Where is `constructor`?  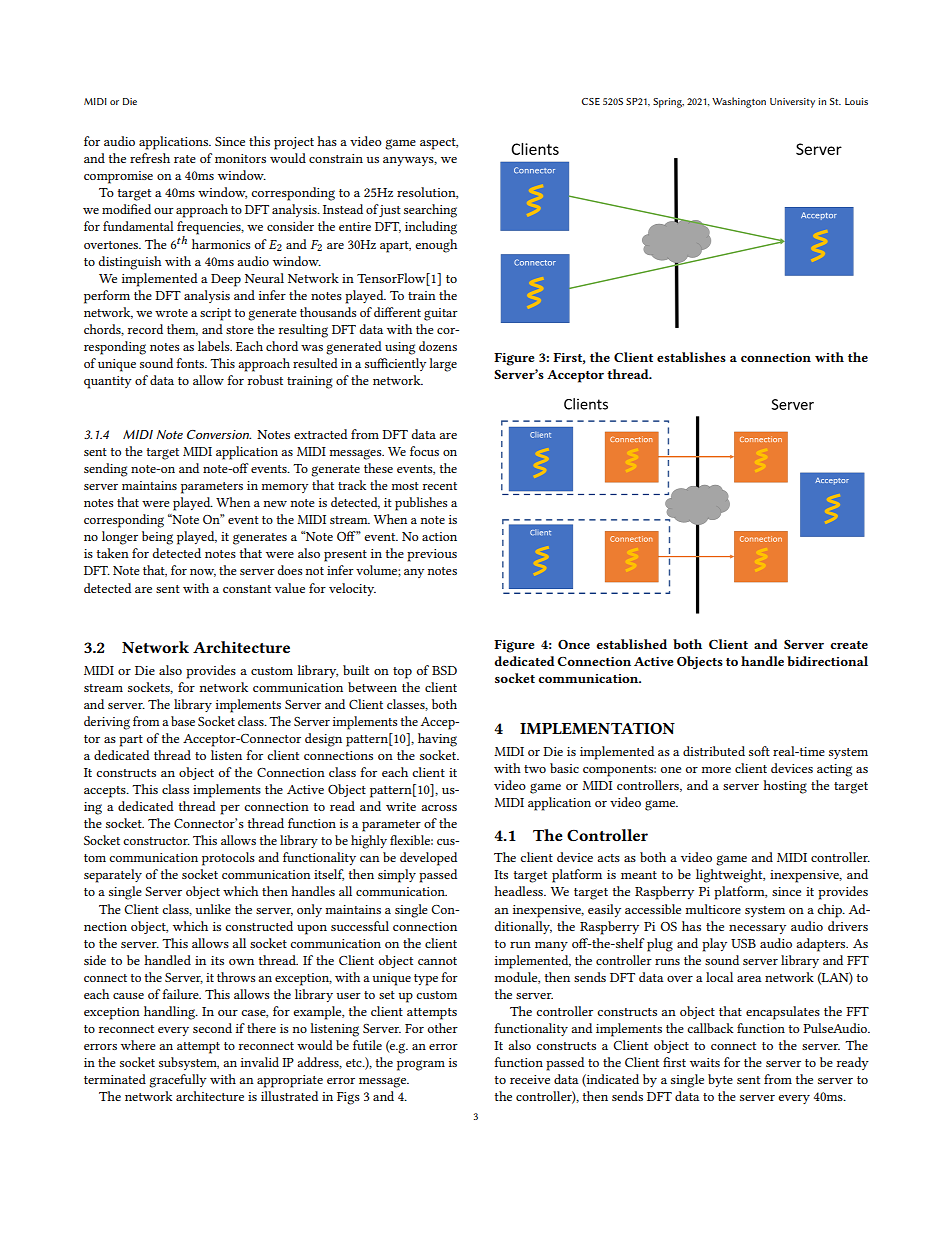
constructor is located at coordinates (156, 841).
